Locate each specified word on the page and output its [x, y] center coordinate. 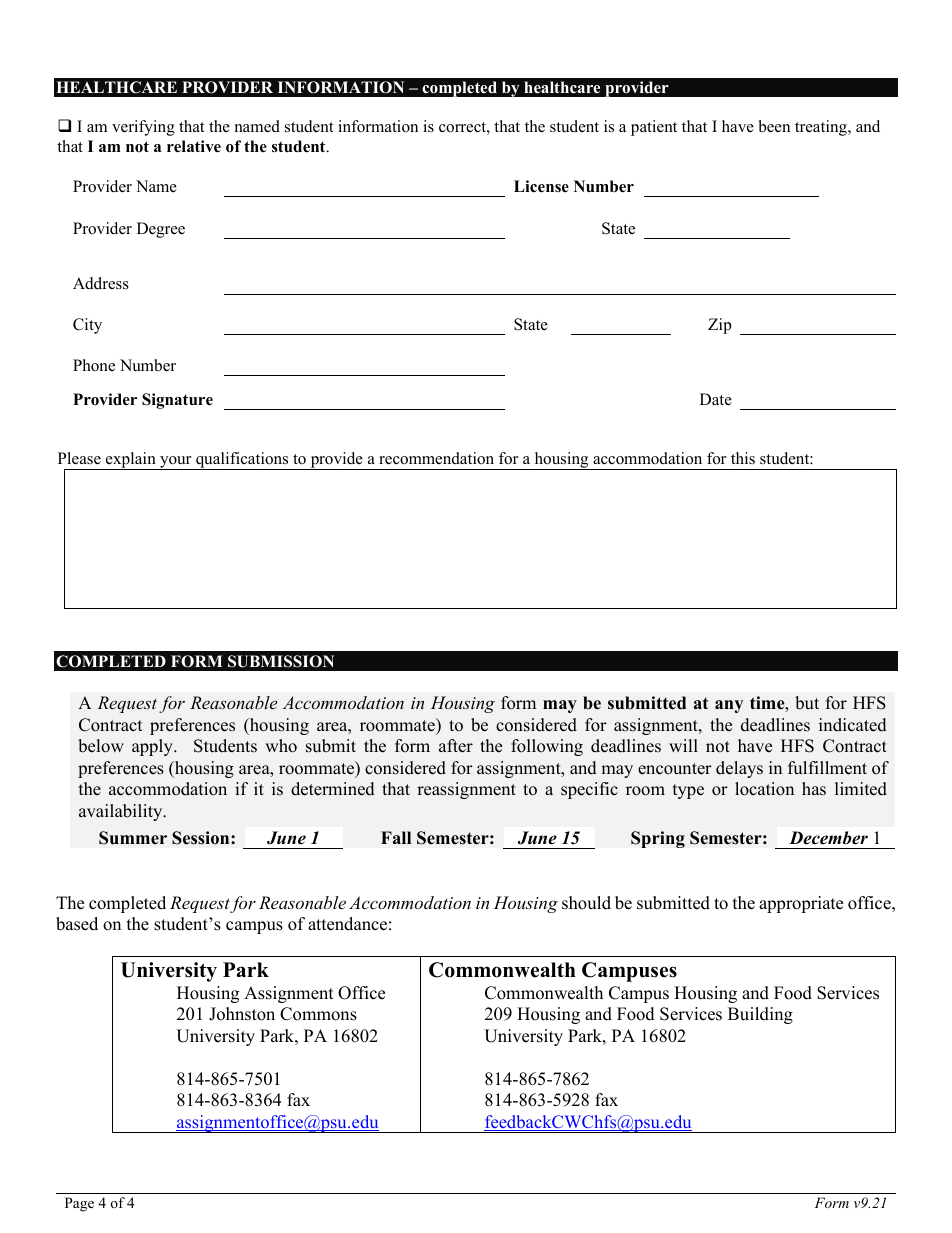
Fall [396, 837]
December [828, 838]
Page [79, 1204]
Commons [318, 1014]
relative [194, 146]
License [541, 186]
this [743, 458]
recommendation [436, 458]
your [176, 463]
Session [202, 838]
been [774, 126]
